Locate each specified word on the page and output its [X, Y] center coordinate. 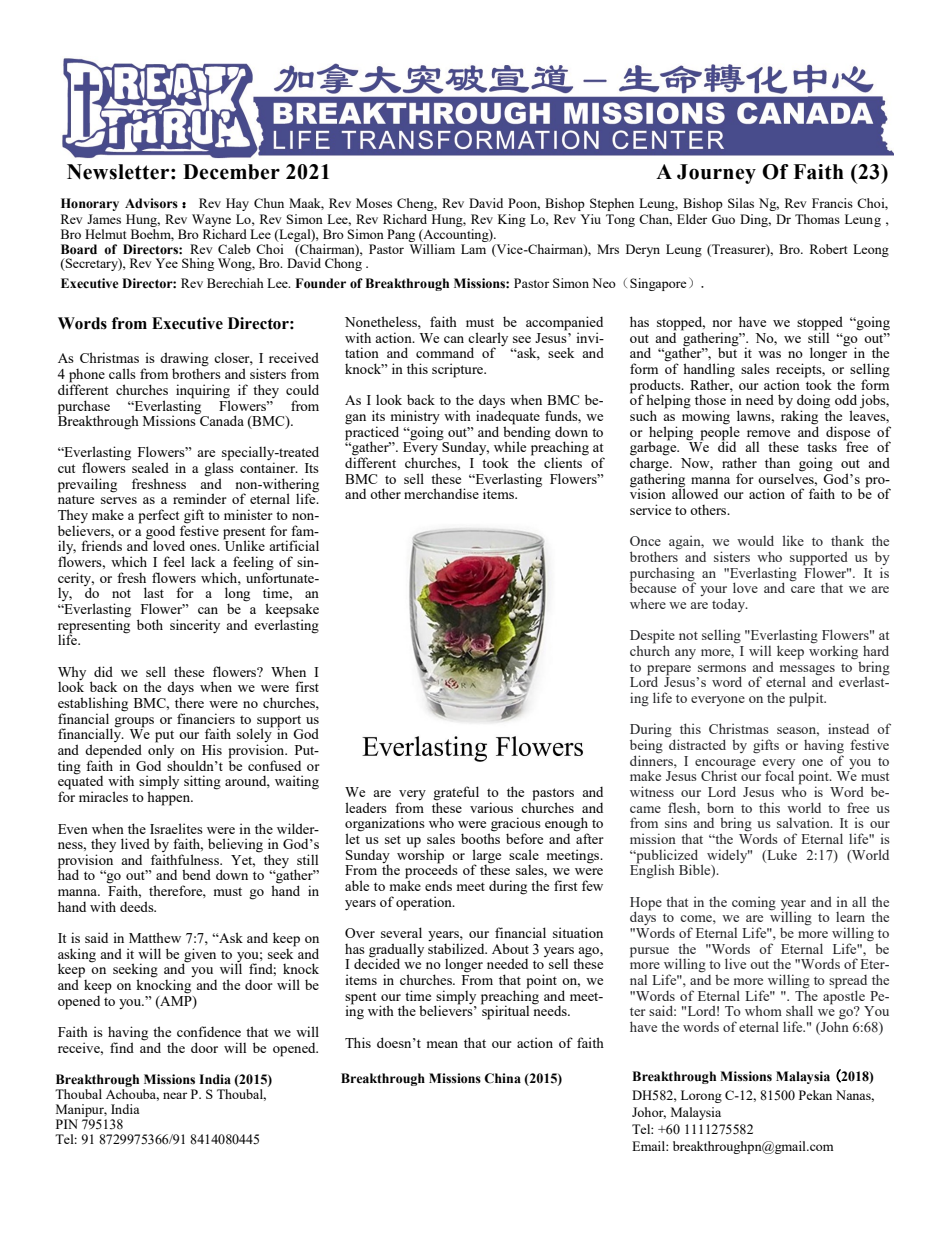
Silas [741, 203]
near [175, 1095]
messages [807, 671]
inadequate [508, 418]
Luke [781, 855]
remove [768, 433]
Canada [221, 419]
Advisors [151, 203]
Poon [524, 204]
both [150, 624]
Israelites [176, 828]
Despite [652, 637]
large [486, 857]
